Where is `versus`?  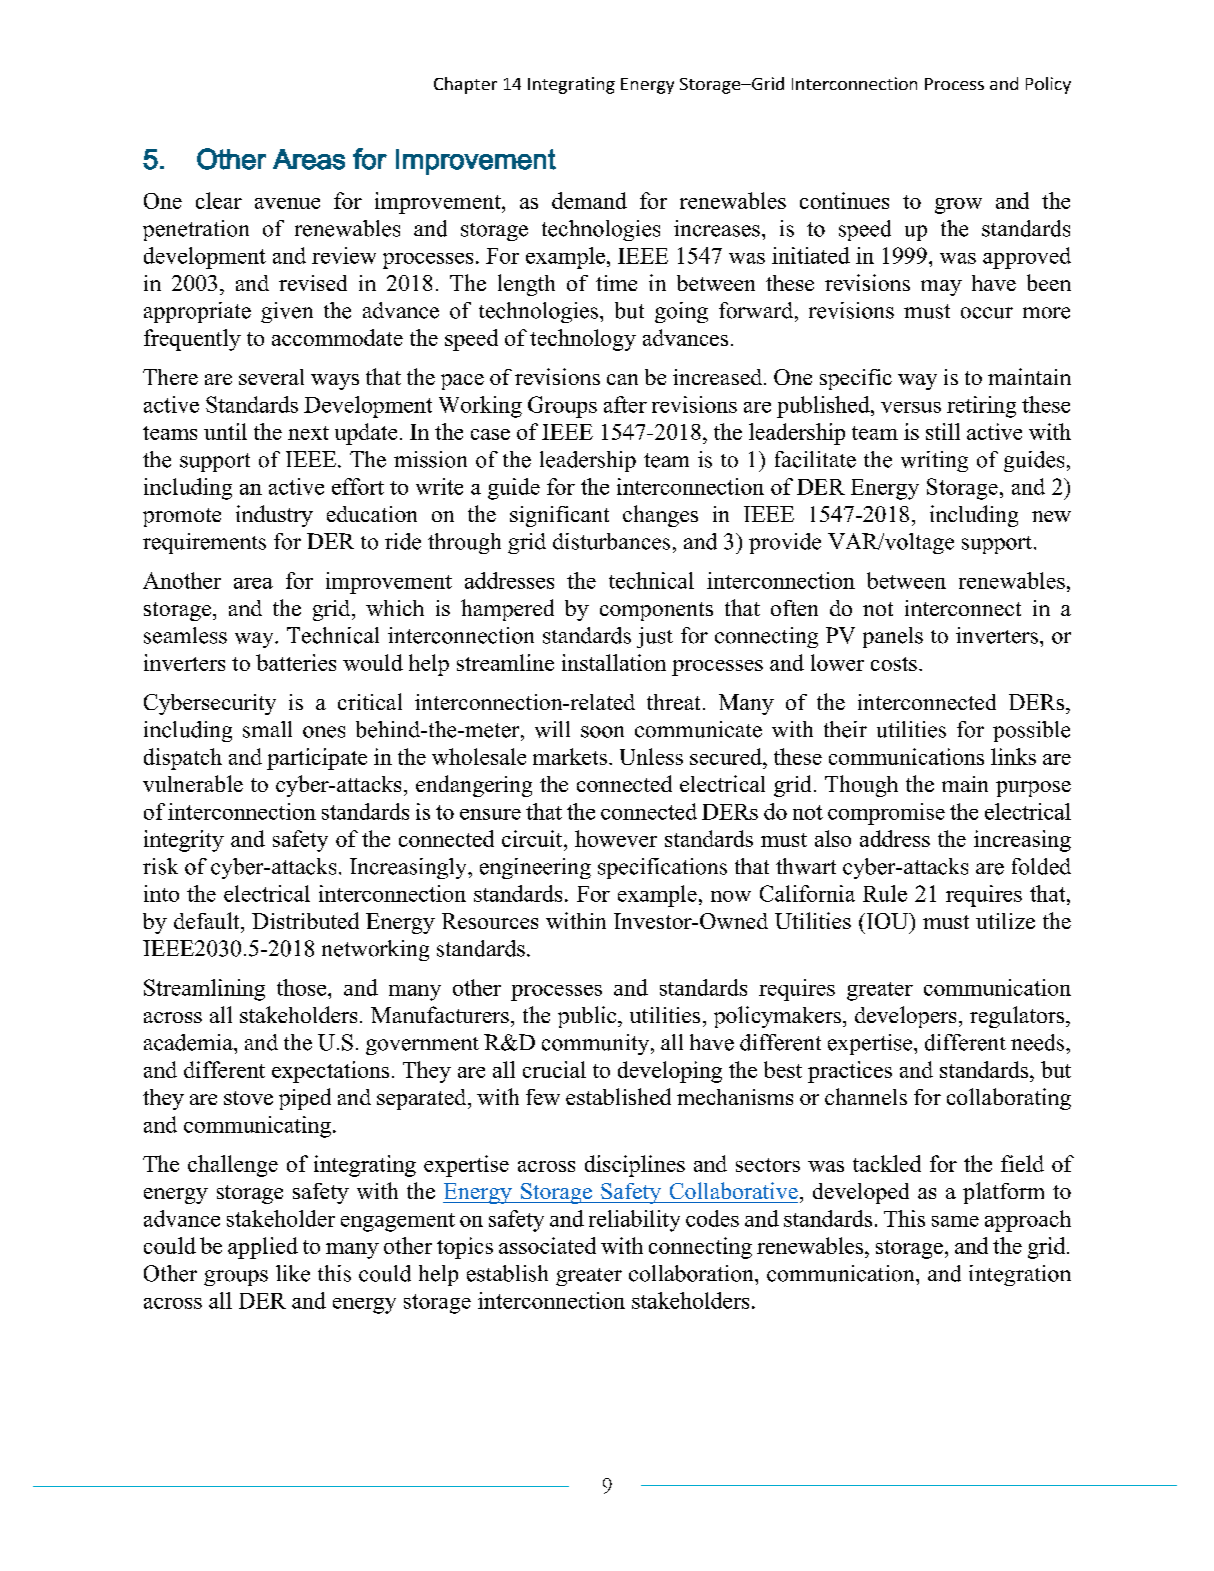 versus is located at coordinates (911, 407).
